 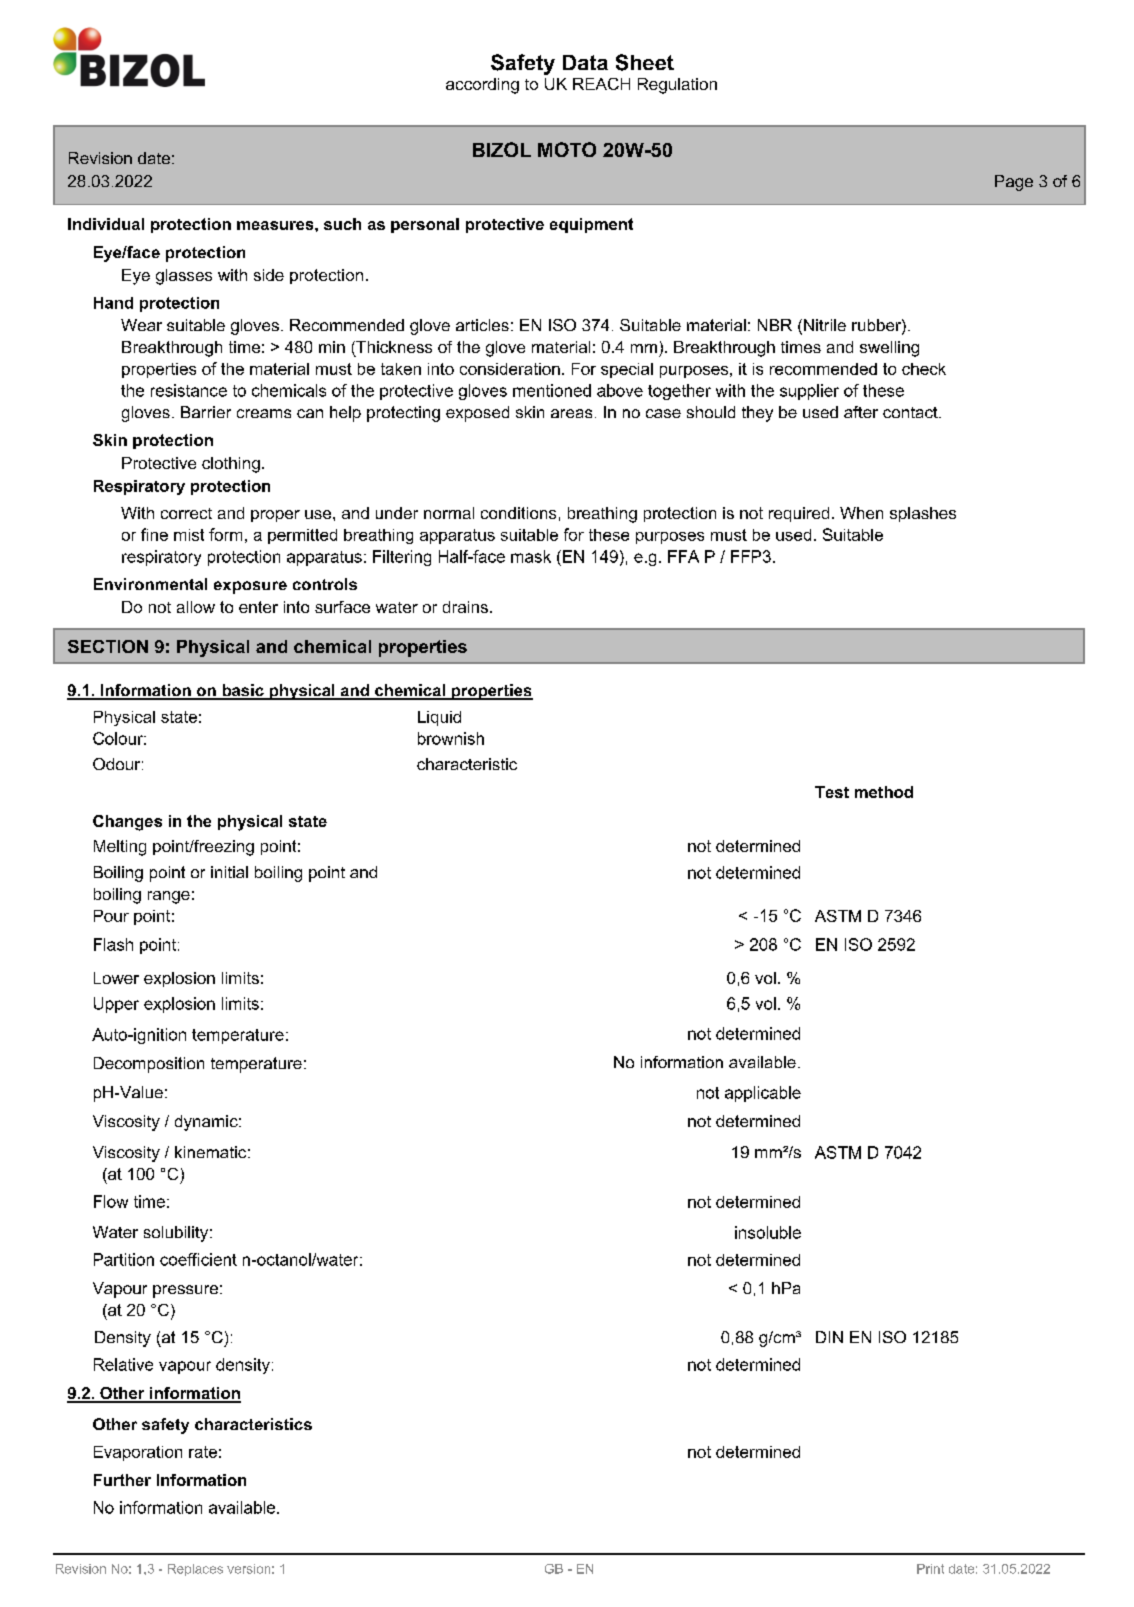 I want to click on range, so click(x=169, y=897).
